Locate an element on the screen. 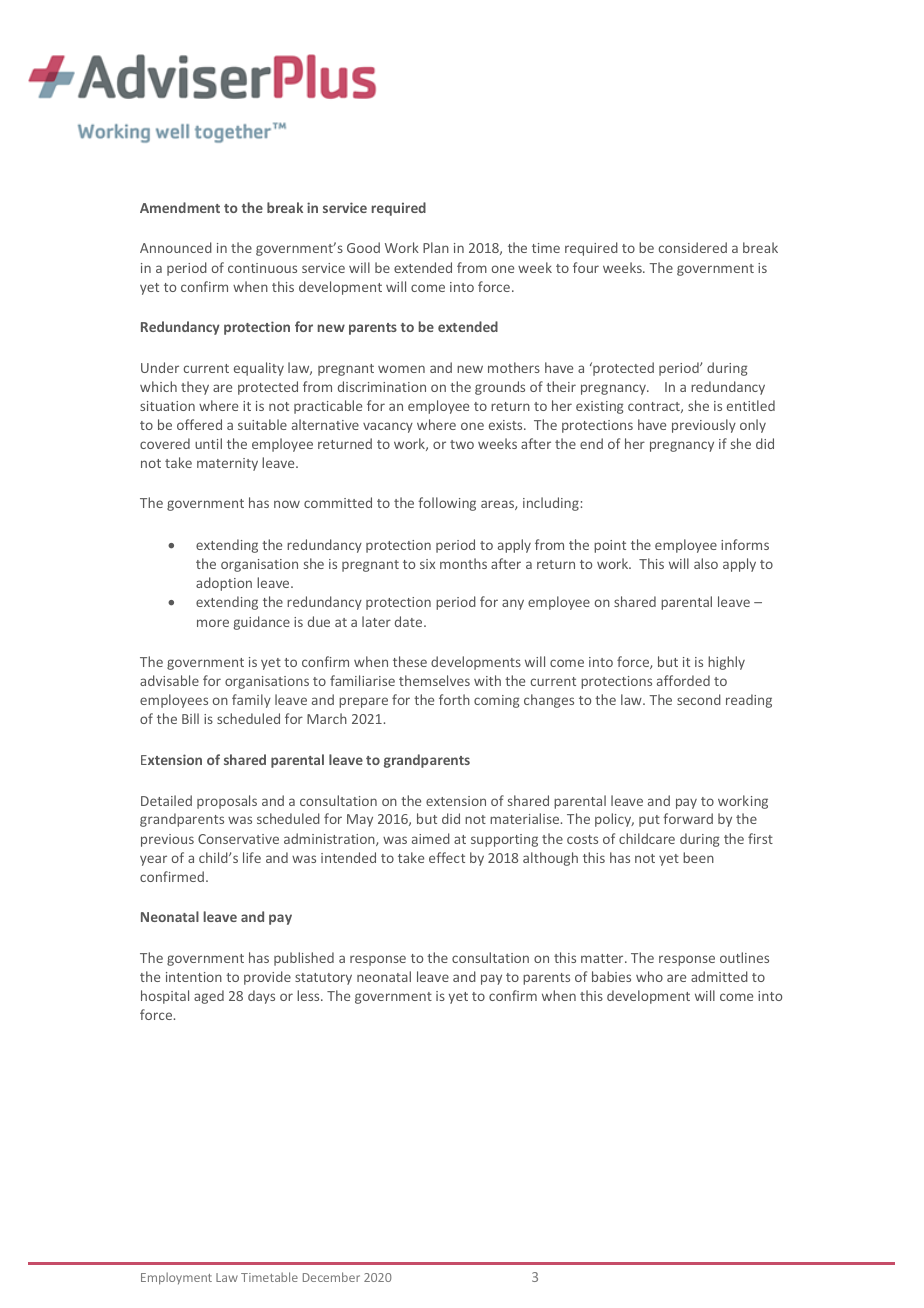  considered is located at coordinates (693, 247).
